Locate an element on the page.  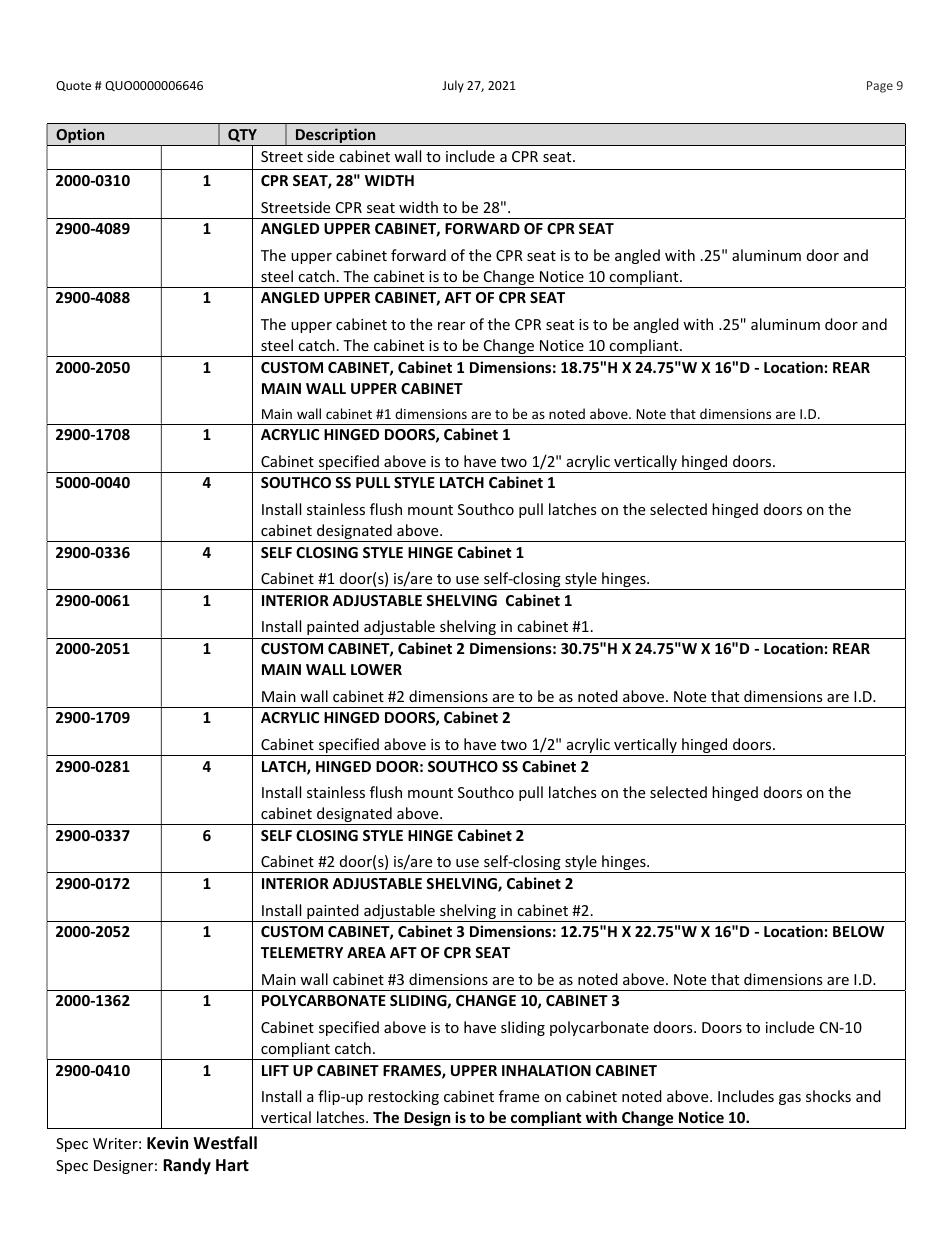
Option is located at coordinates (80, 137).
